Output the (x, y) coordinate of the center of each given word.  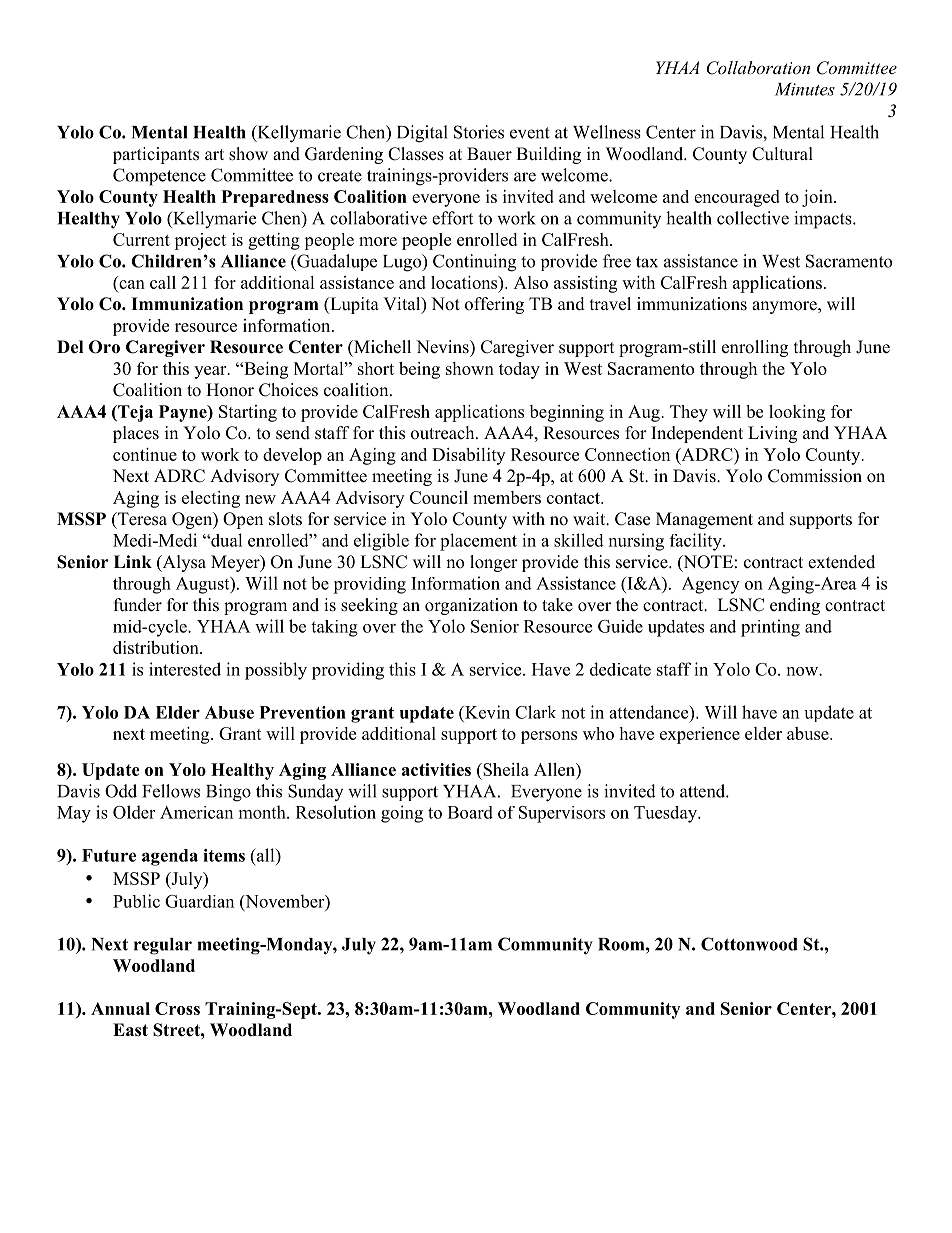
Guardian (199, 901)
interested (185, 669)
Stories (479, 132)
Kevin (486, 712)
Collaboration (758, 68)
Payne (184, 413)
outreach (444, 433)
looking (797, 413)
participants (156, 155)
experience (700, 735)
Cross (177, 1008)
